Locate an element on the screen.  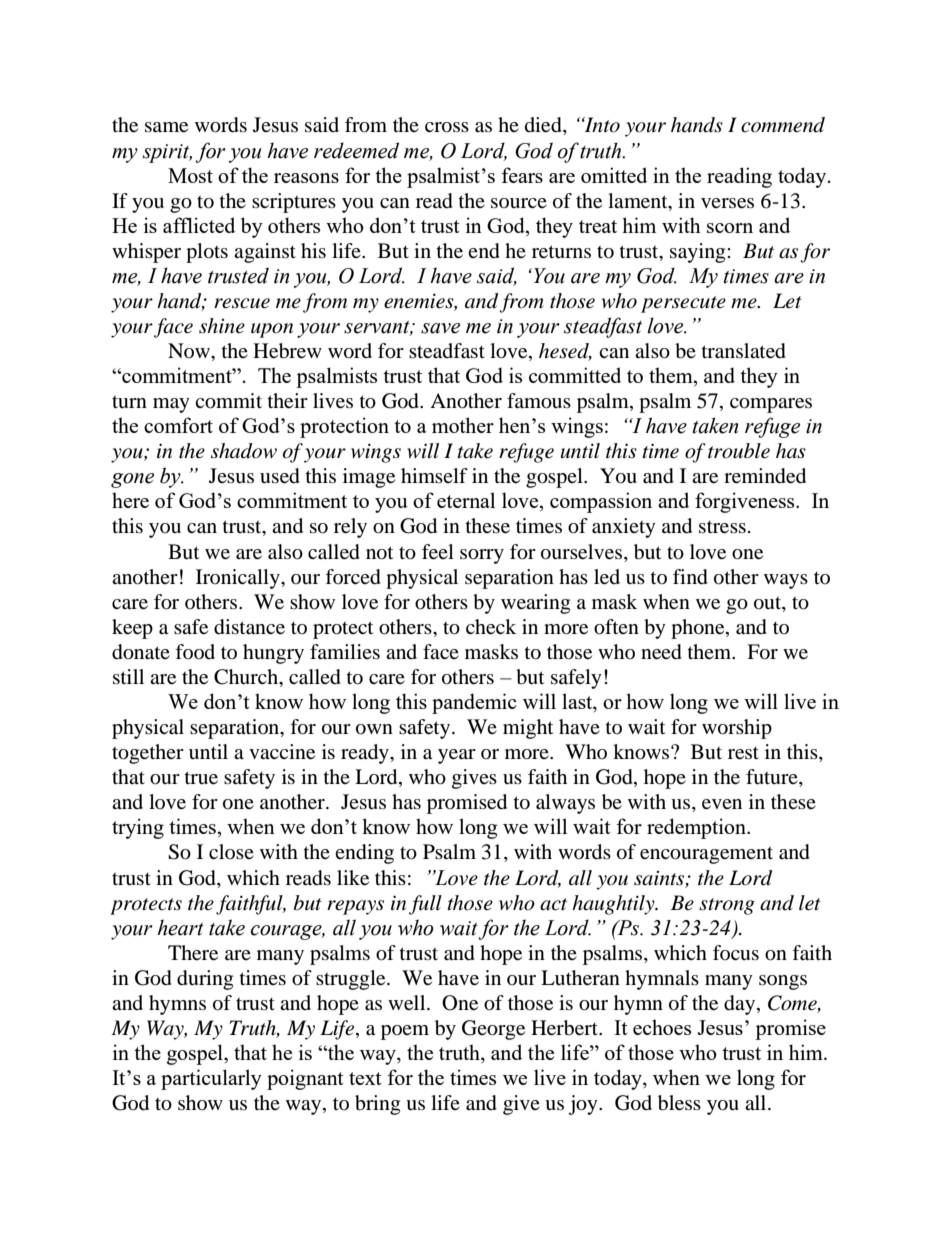
George is located at coordinates (493, 1030).
